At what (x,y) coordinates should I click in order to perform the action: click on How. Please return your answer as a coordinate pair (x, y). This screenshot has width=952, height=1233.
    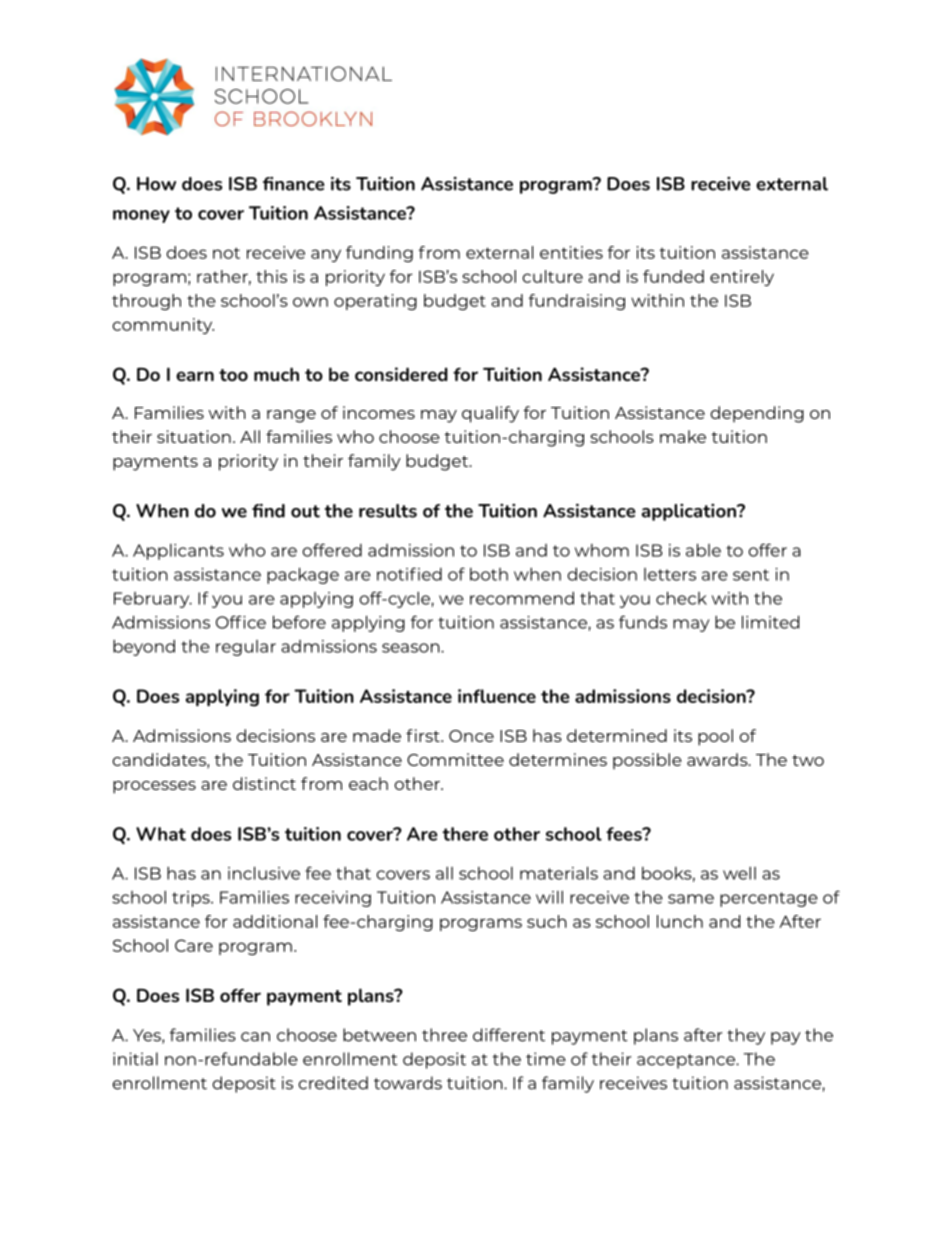
    Looking at the image, I should click on (156, 184).
